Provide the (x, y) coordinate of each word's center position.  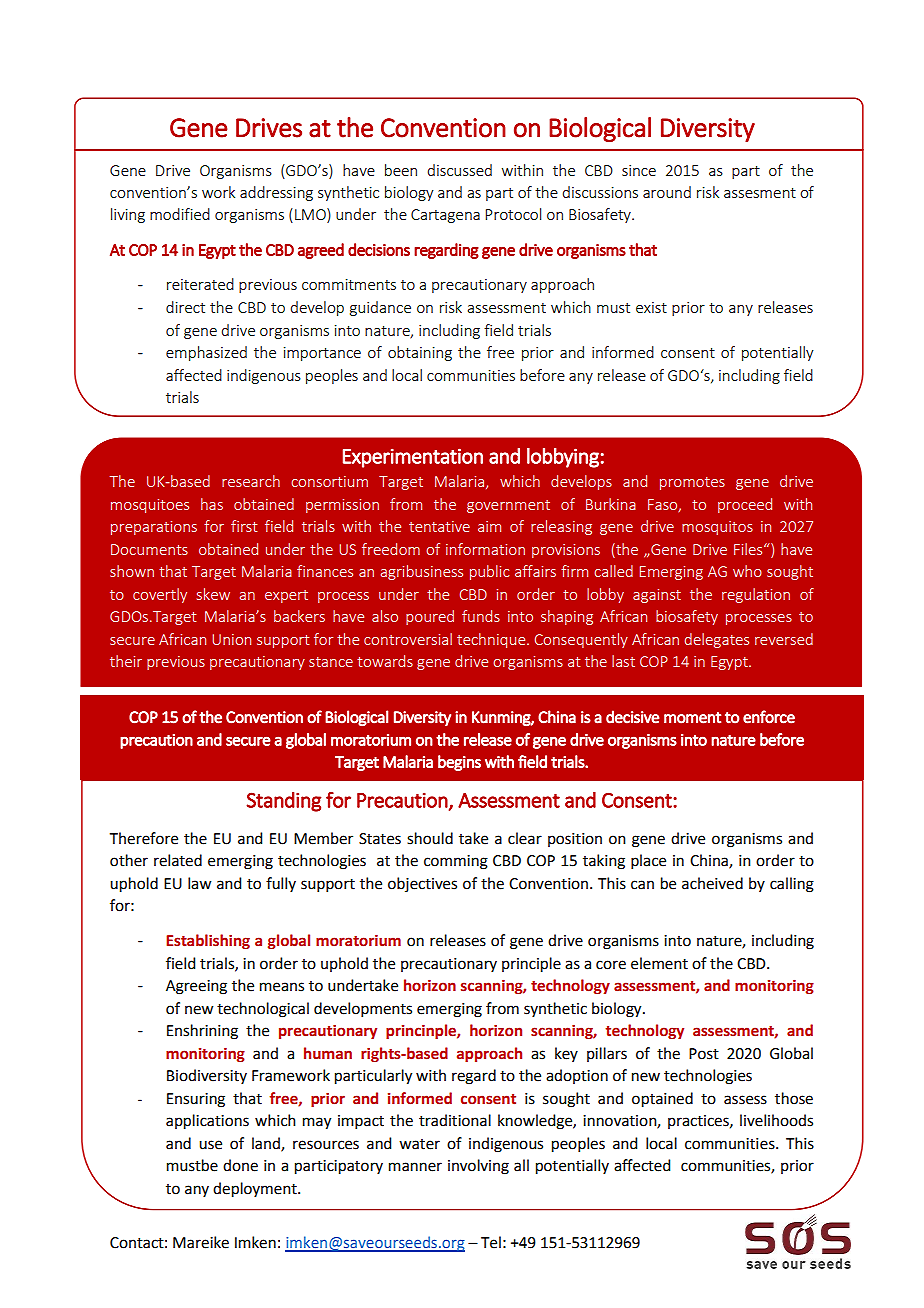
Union (231, 639)
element (659, 963)
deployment (256, 1190)
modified (180, 214)
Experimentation (413, 458)
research (251, 481)
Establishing (208, 941)
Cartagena (445, 216)
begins (459, 763)
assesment (760, 193)
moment (692, 718)
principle (531, 965)
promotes (692, 483)
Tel (491, 1242)
